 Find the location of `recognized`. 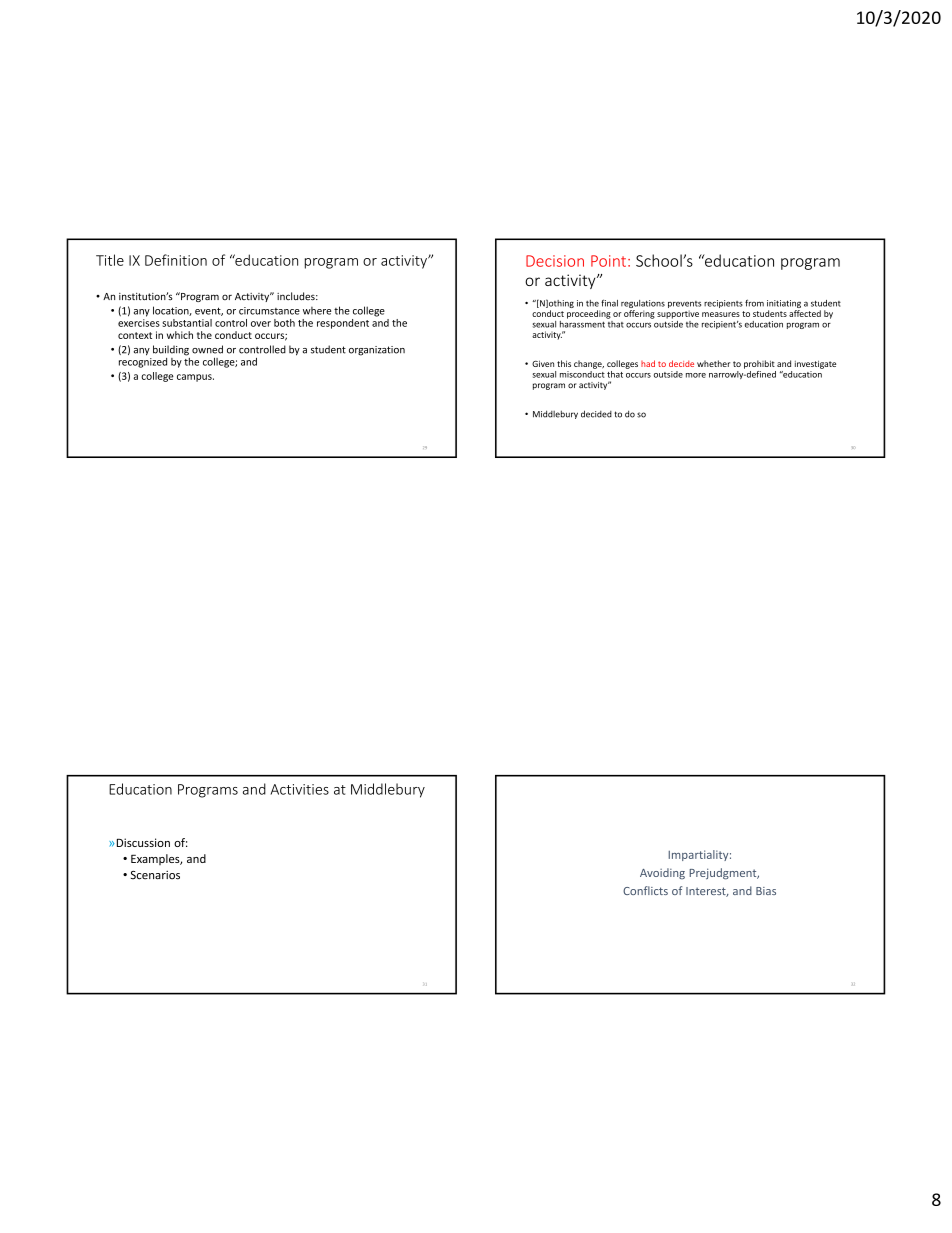

recognized is located at coordinates (143, 361).
